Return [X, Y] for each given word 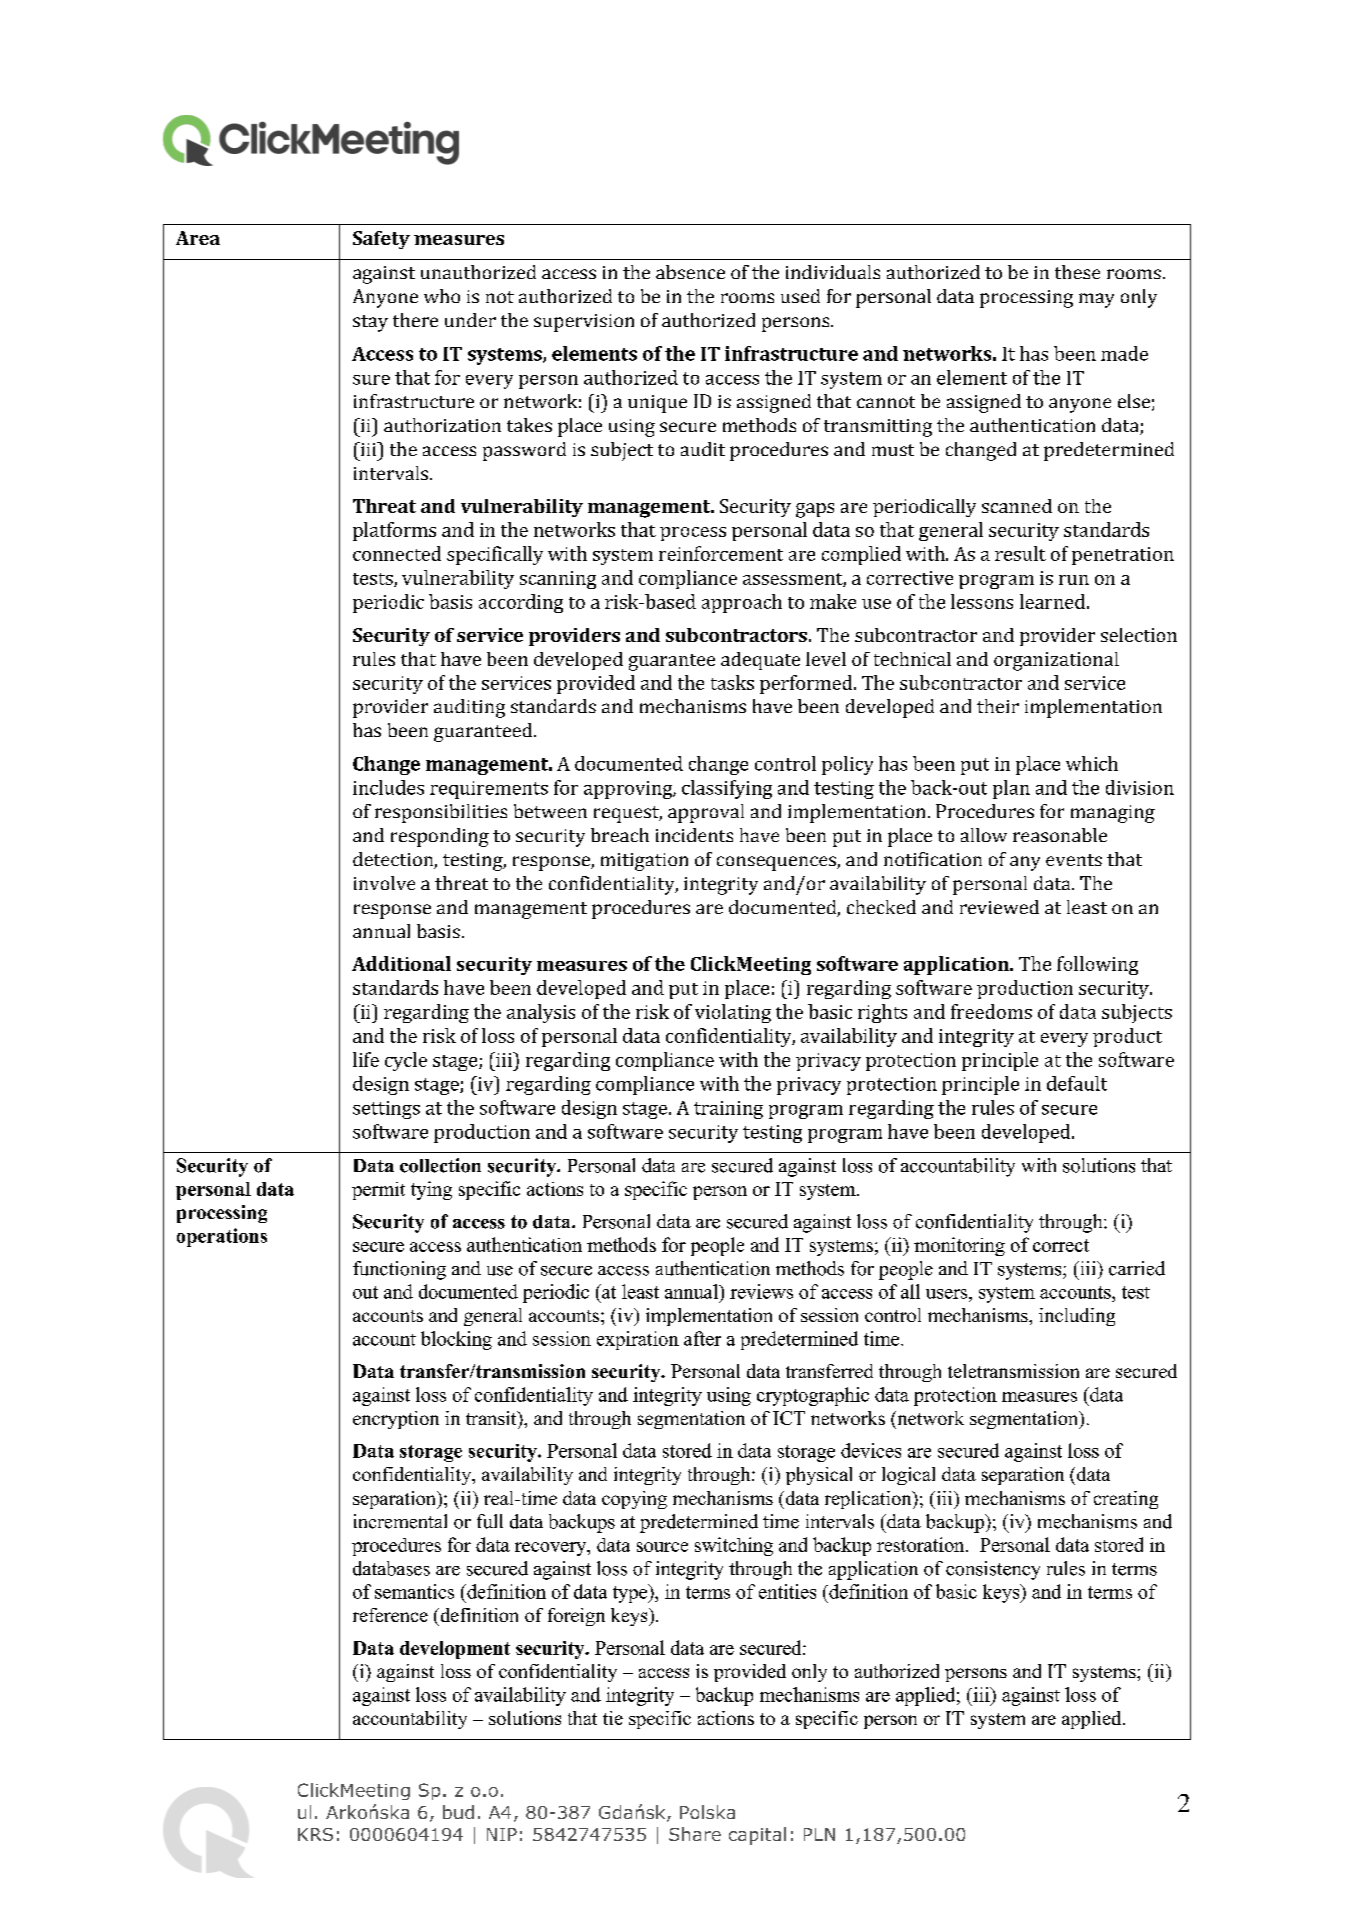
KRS [315, 1834]
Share [695, 1834]
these [1077, 272]
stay [370, 323]
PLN [819, 1834]
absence [690, 272]
